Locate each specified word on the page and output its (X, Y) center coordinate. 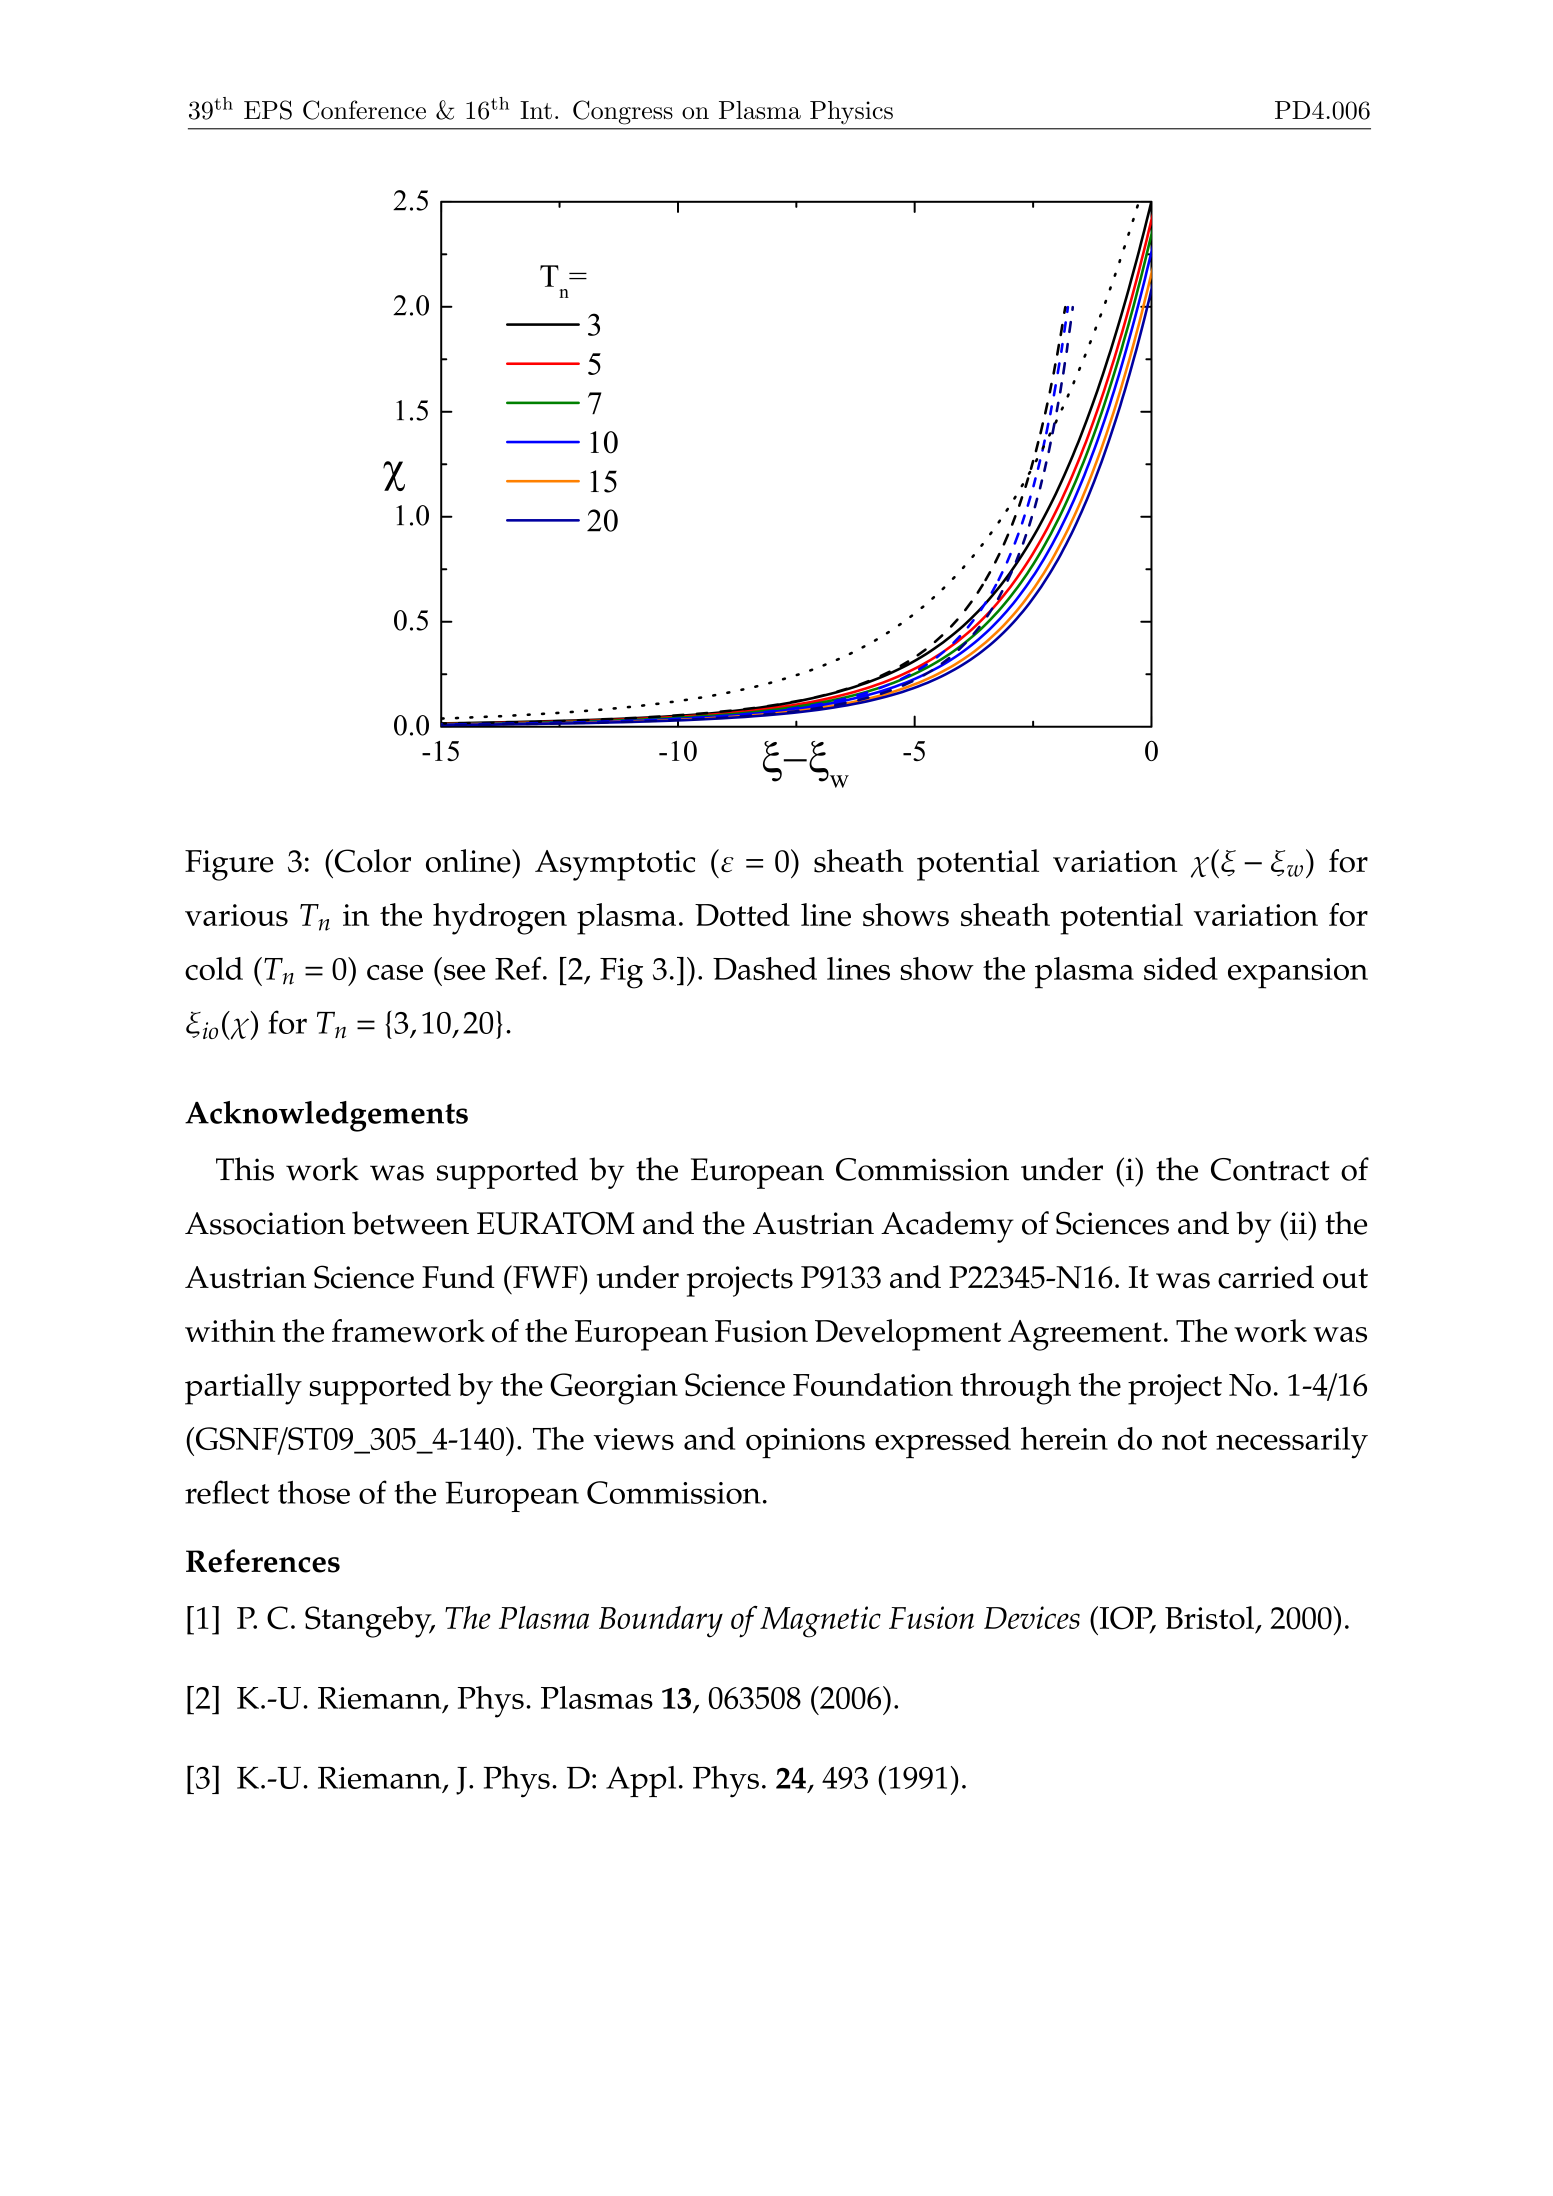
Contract (1270, 1169)
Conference (364, 110)
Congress (623, 112)
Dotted (742, 915)
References (263, 1561)
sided (1181, 968)
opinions (805, 1443)
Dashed (765, 968)
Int (536, 110)
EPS (268, 110)
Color (371, 861)
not (1184, 1440)
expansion (1298, 973)
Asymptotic (615, 865)
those (314, 1492)
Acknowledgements (326, 1116)
